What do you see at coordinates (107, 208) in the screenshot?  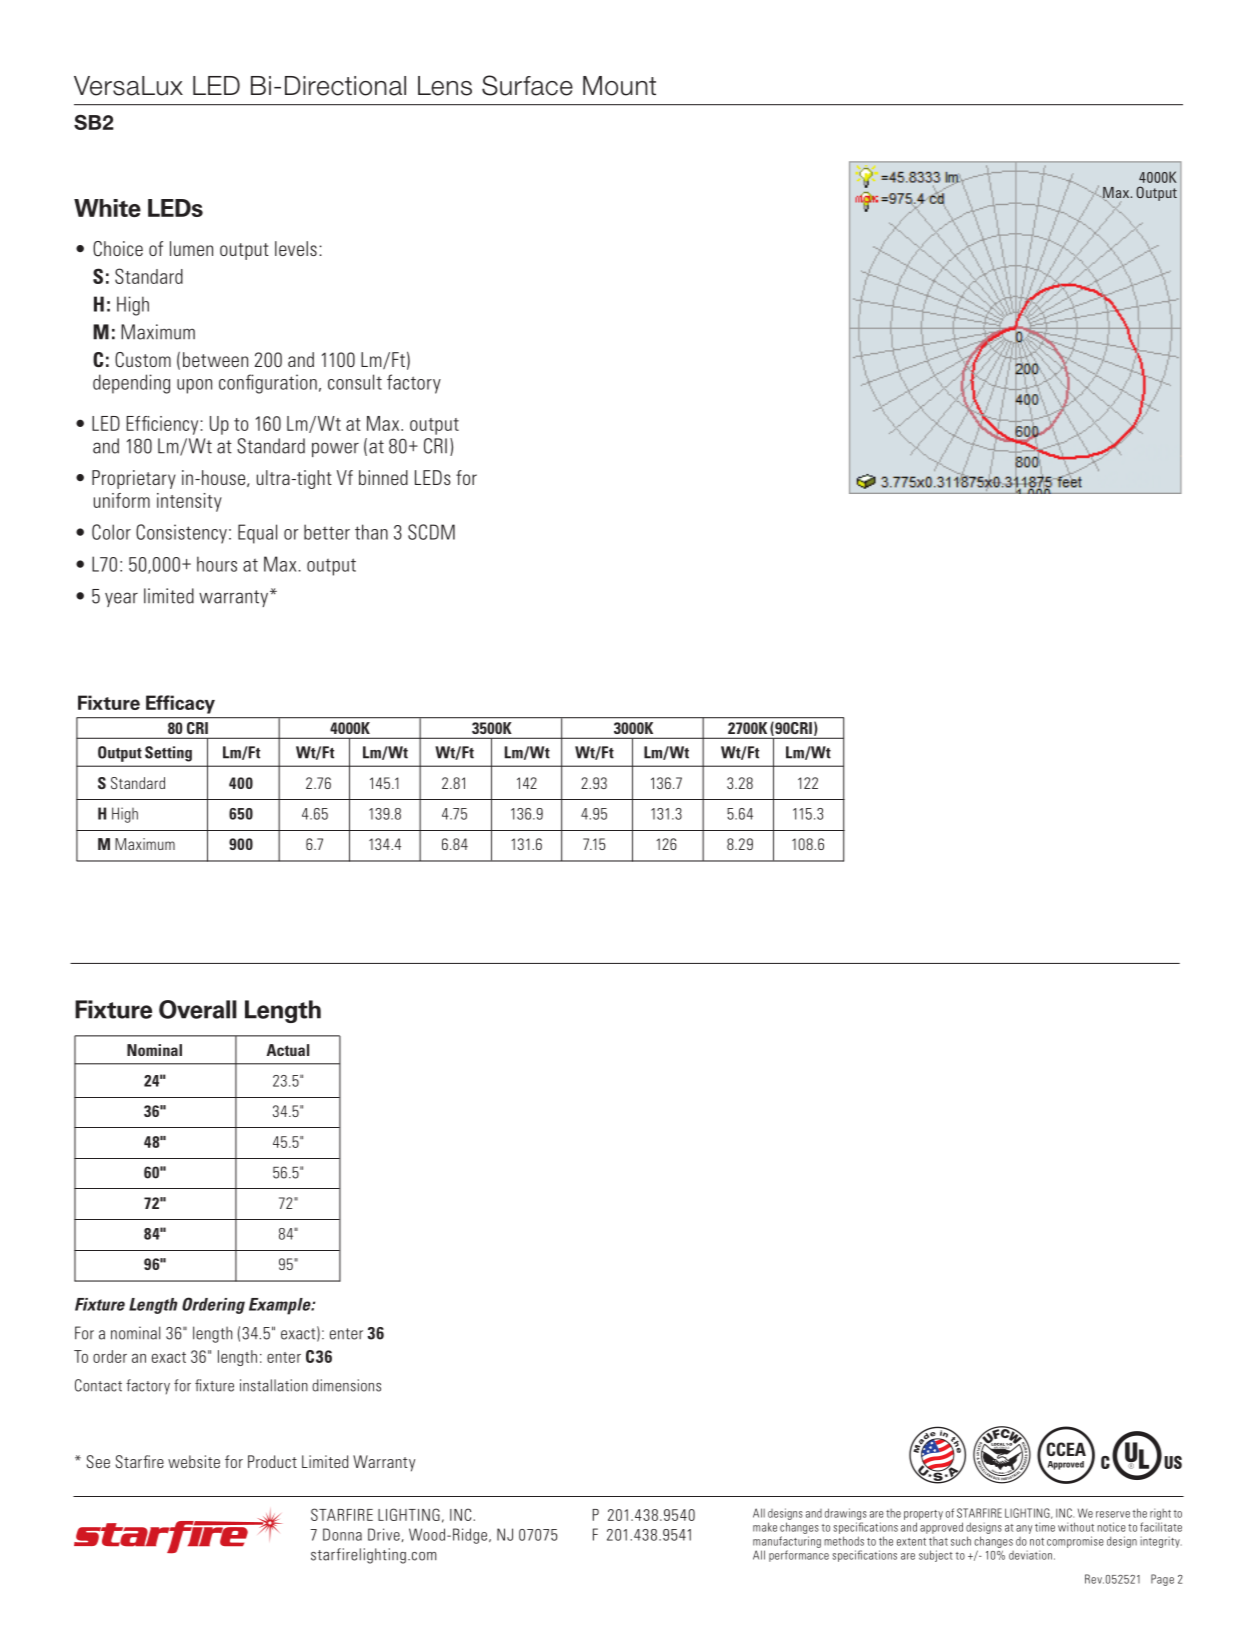 I see `White` at bounding box center [107, 208].
